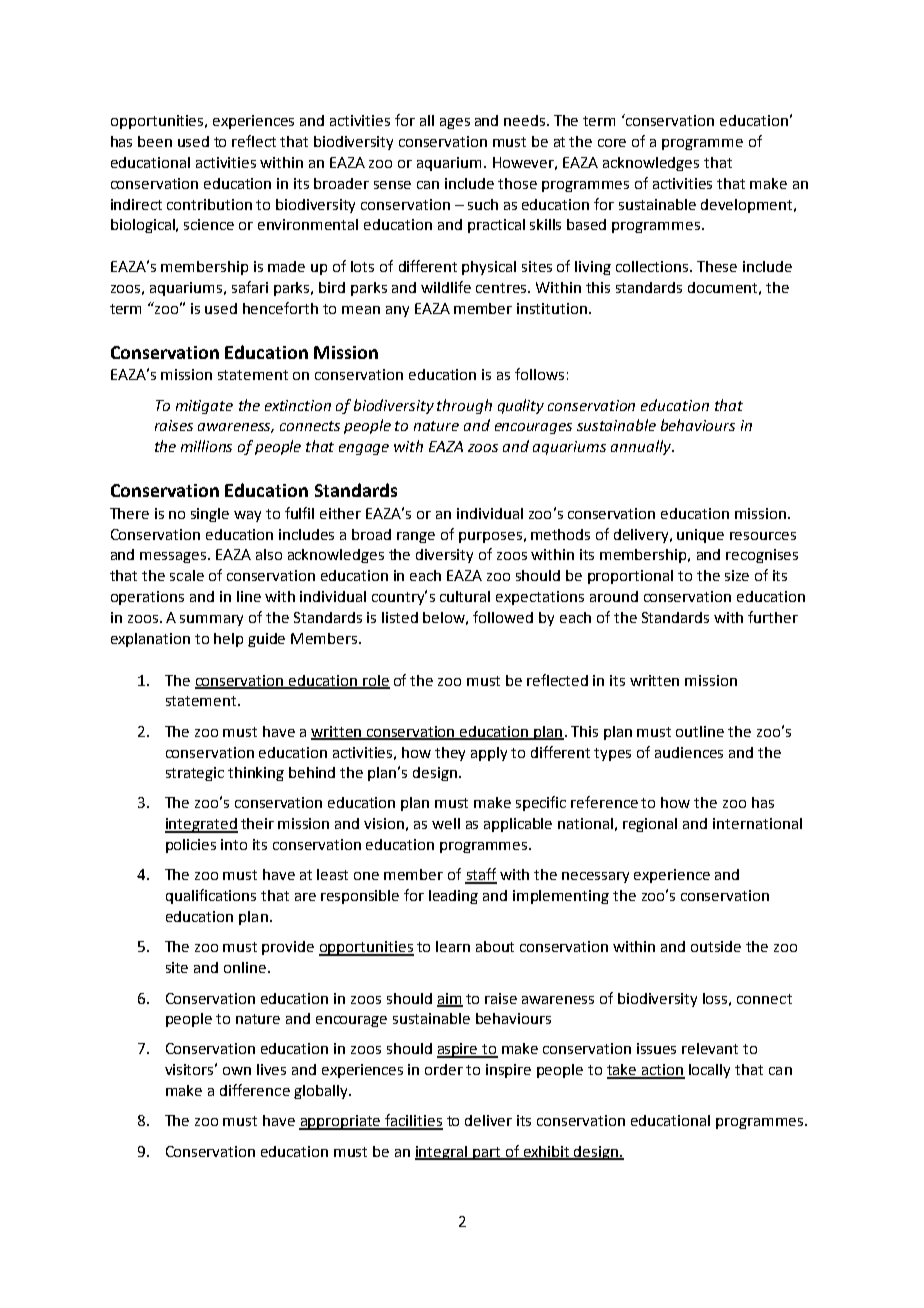 Image resolution: width=924 pixels, height=1308 pixels. What do you see at coordinates (195, 774) in the screenshot?
I see `strategic` at bounding box center [195, 774].
